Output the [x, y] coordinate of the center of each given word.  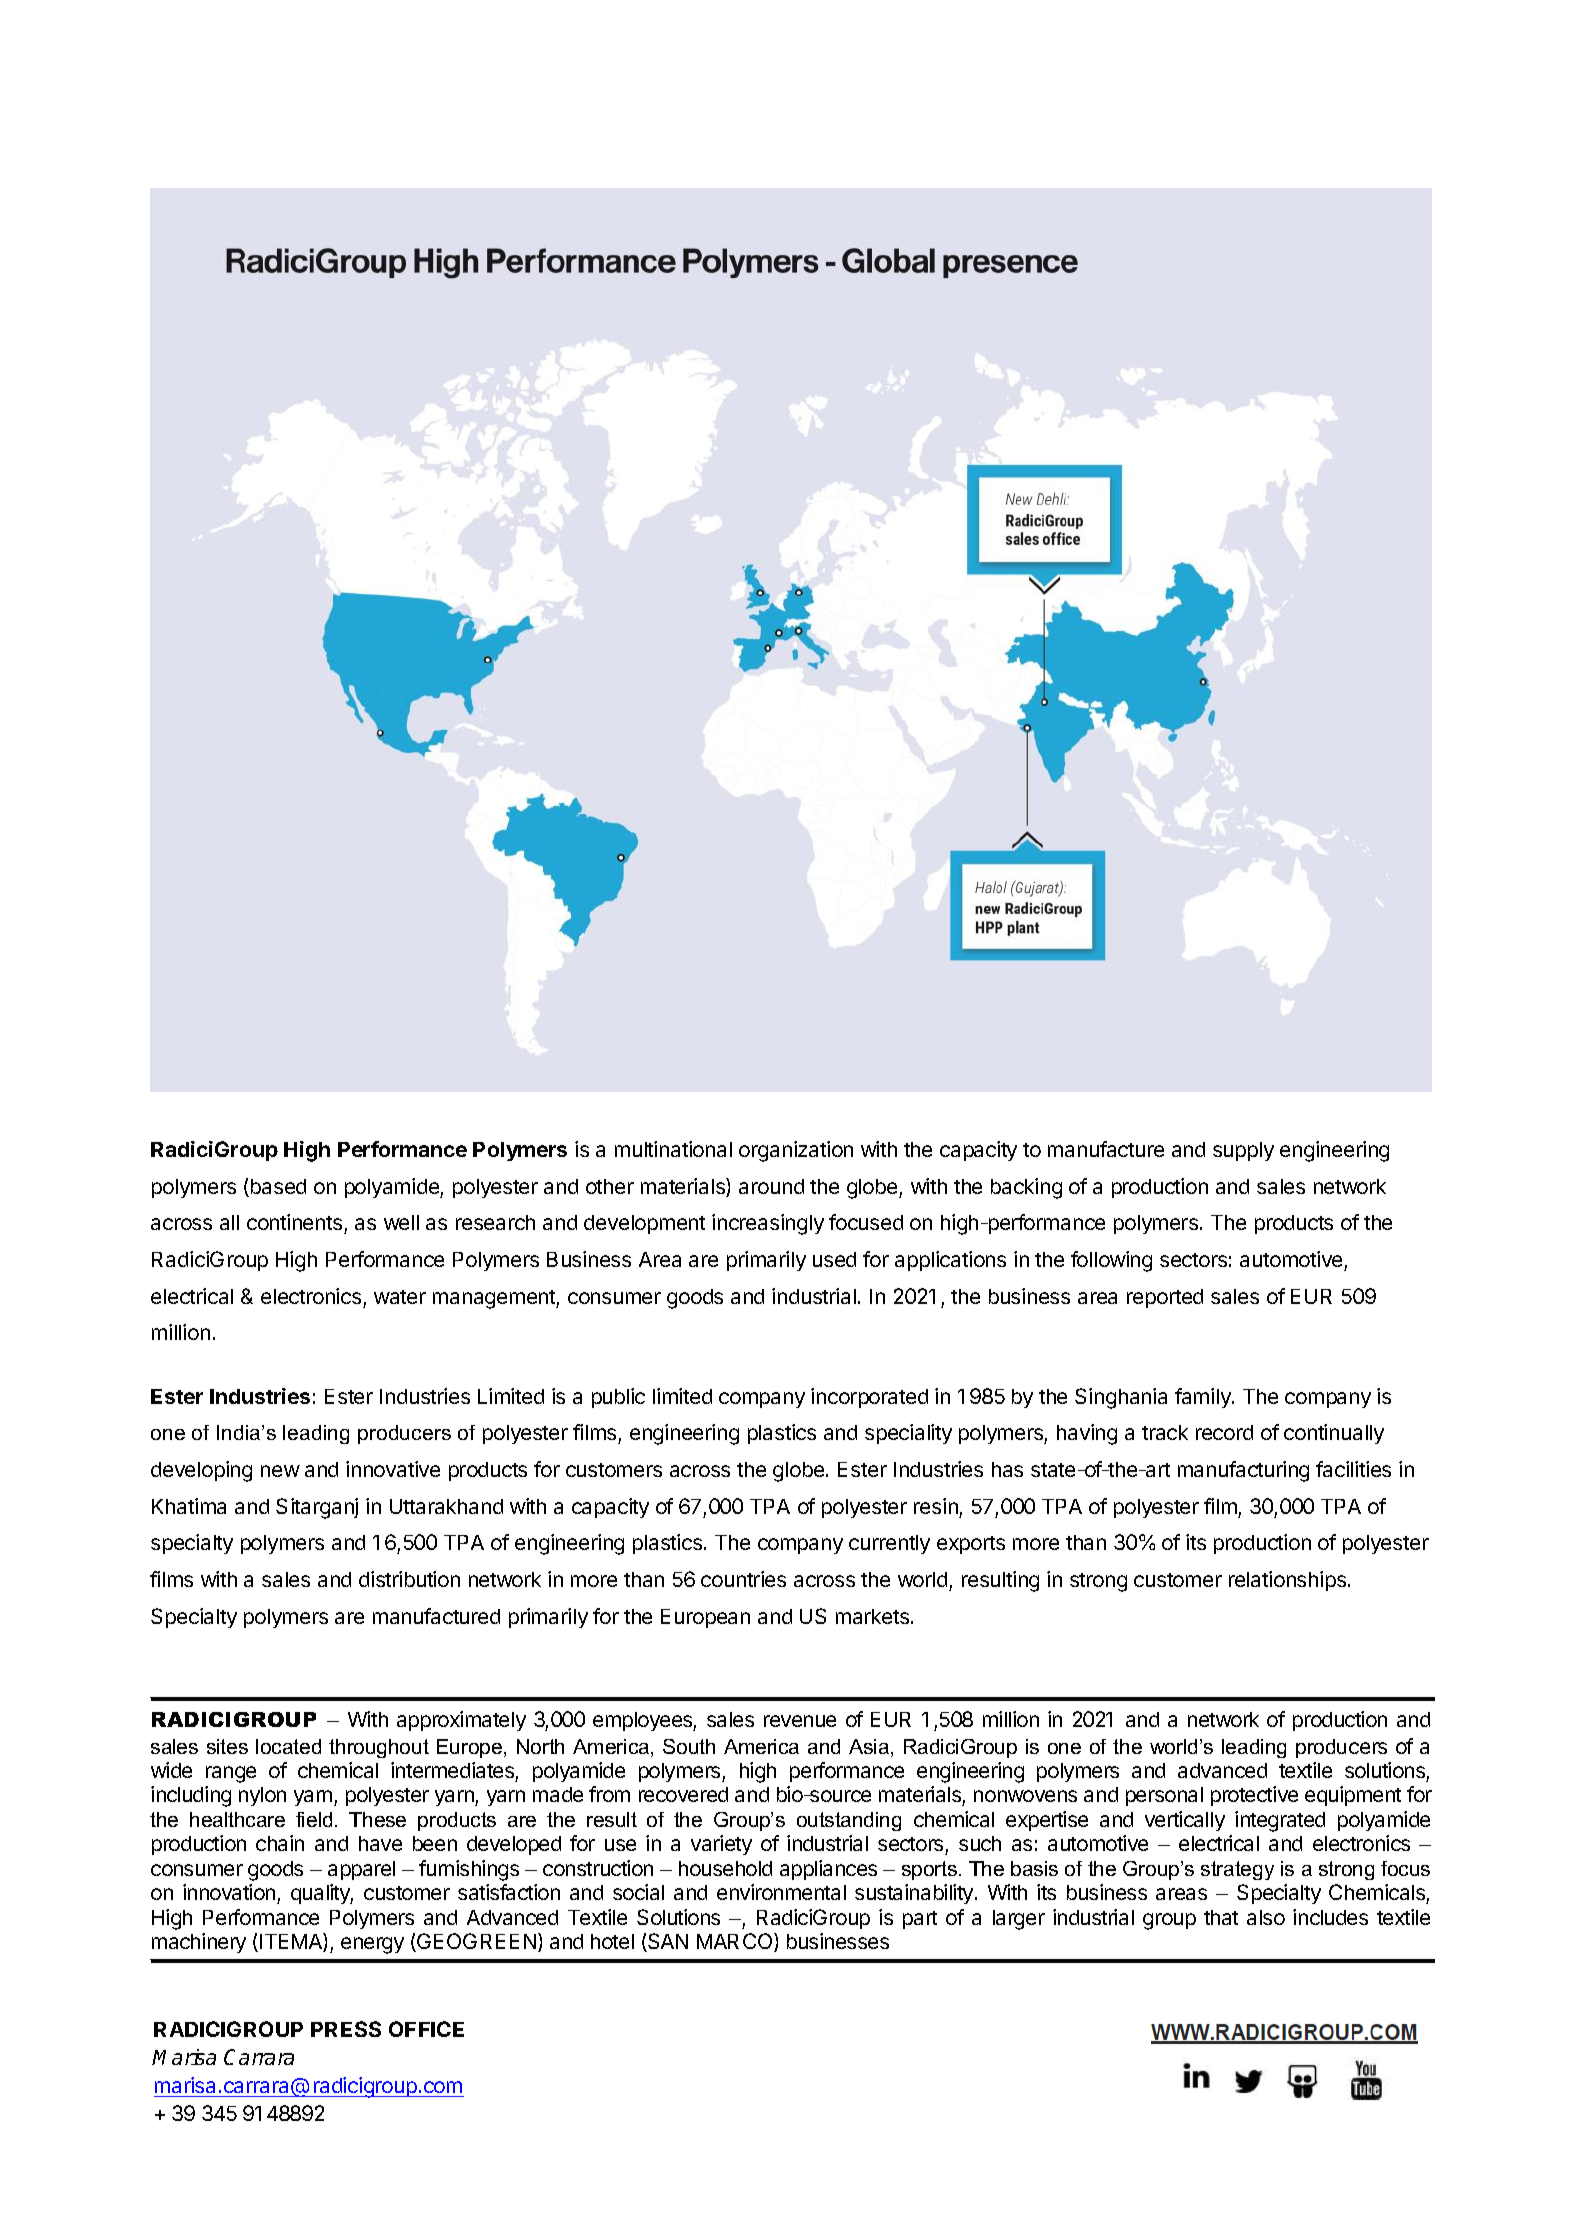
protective [1254, 1796]
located [288, 1746]
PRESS [346, 2029]
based [277, 1188]
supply [1243, 1151]
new [280, 1471]
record [1224, 1432]
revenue [800, 1721]
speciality [908, 1434]
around [771, 1186]
